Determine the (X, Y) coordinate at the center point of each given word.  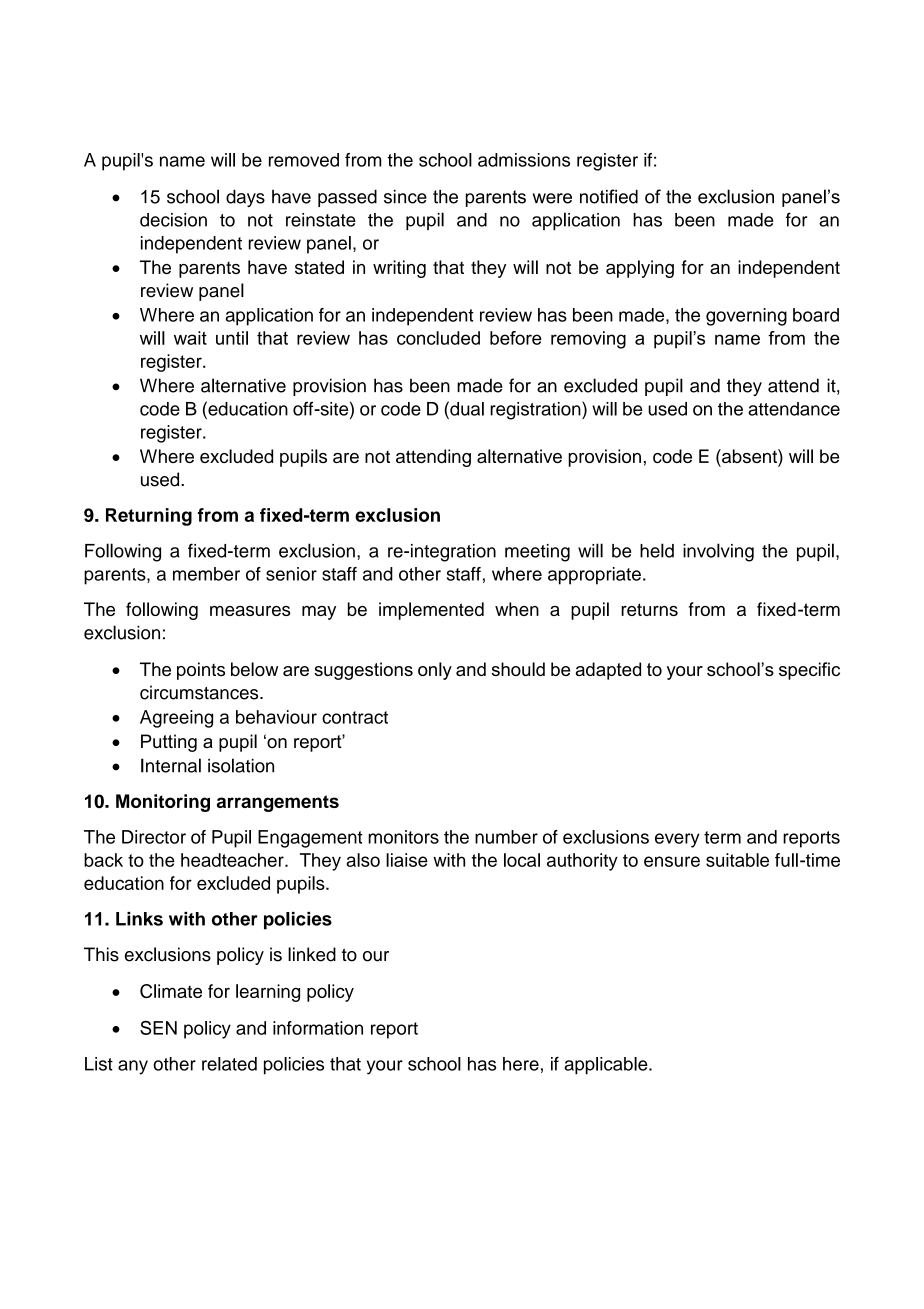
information (318, 1028)
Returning (149, 517)
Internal (171, 765)
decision (173, 220)
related (229, 1064)
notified (609, 196)
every (677, 840)
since (405, 196)
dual (466, 408)
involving (718, 552)
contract (355, 717)
